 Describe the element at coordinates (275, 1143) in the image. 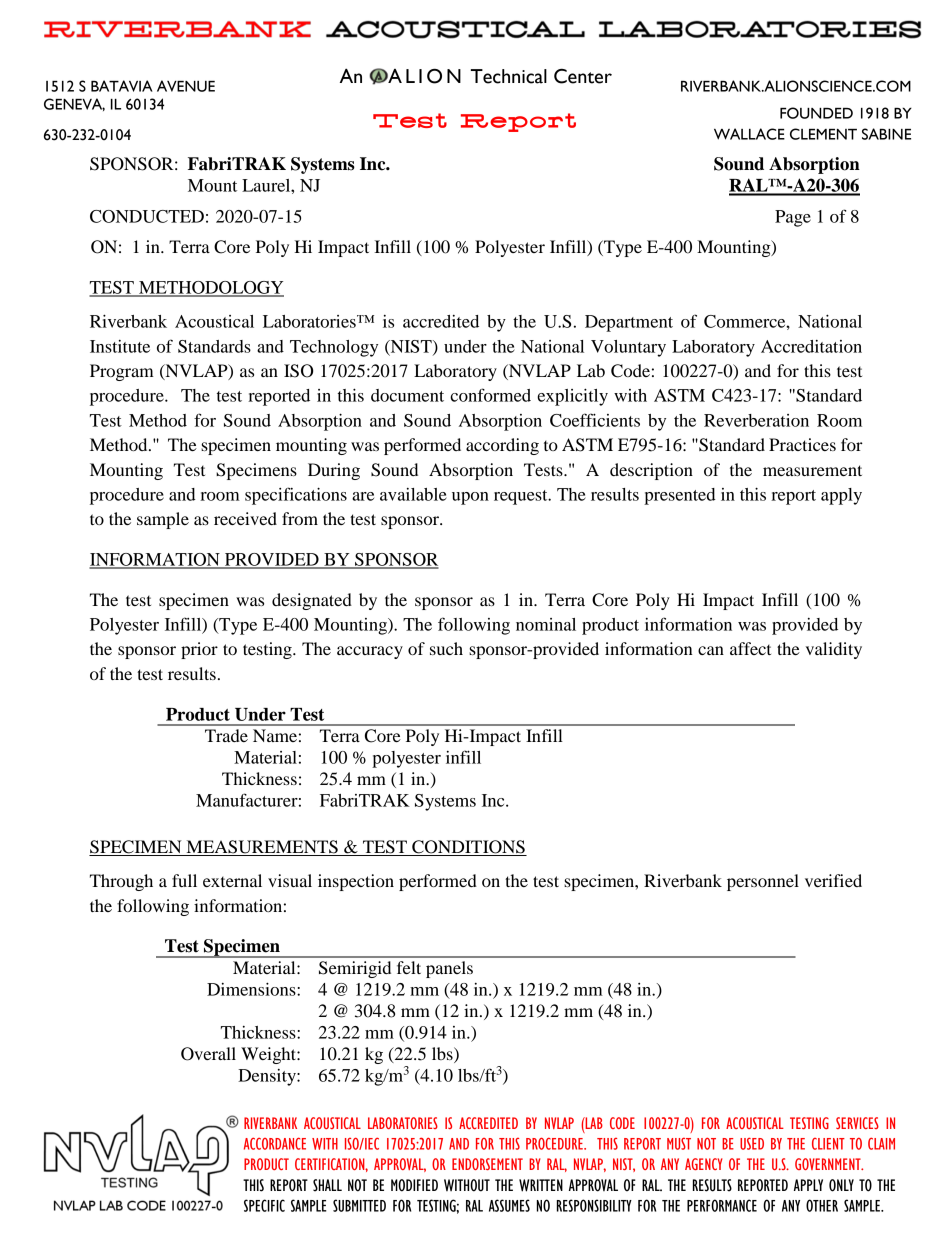

I see `ACCORDANCE` at that location.
